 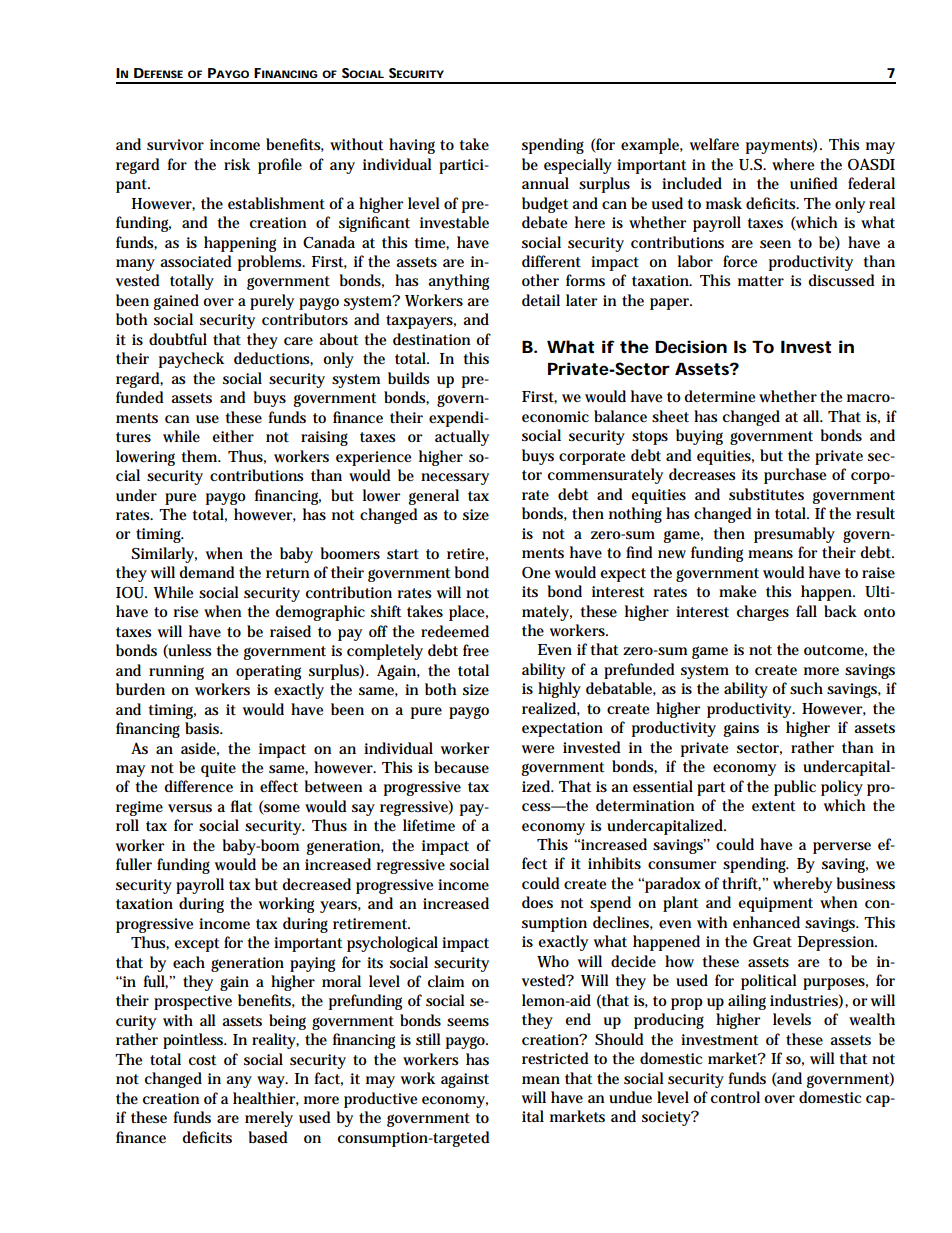 I want to click on general, so click(x=433, y=497).
